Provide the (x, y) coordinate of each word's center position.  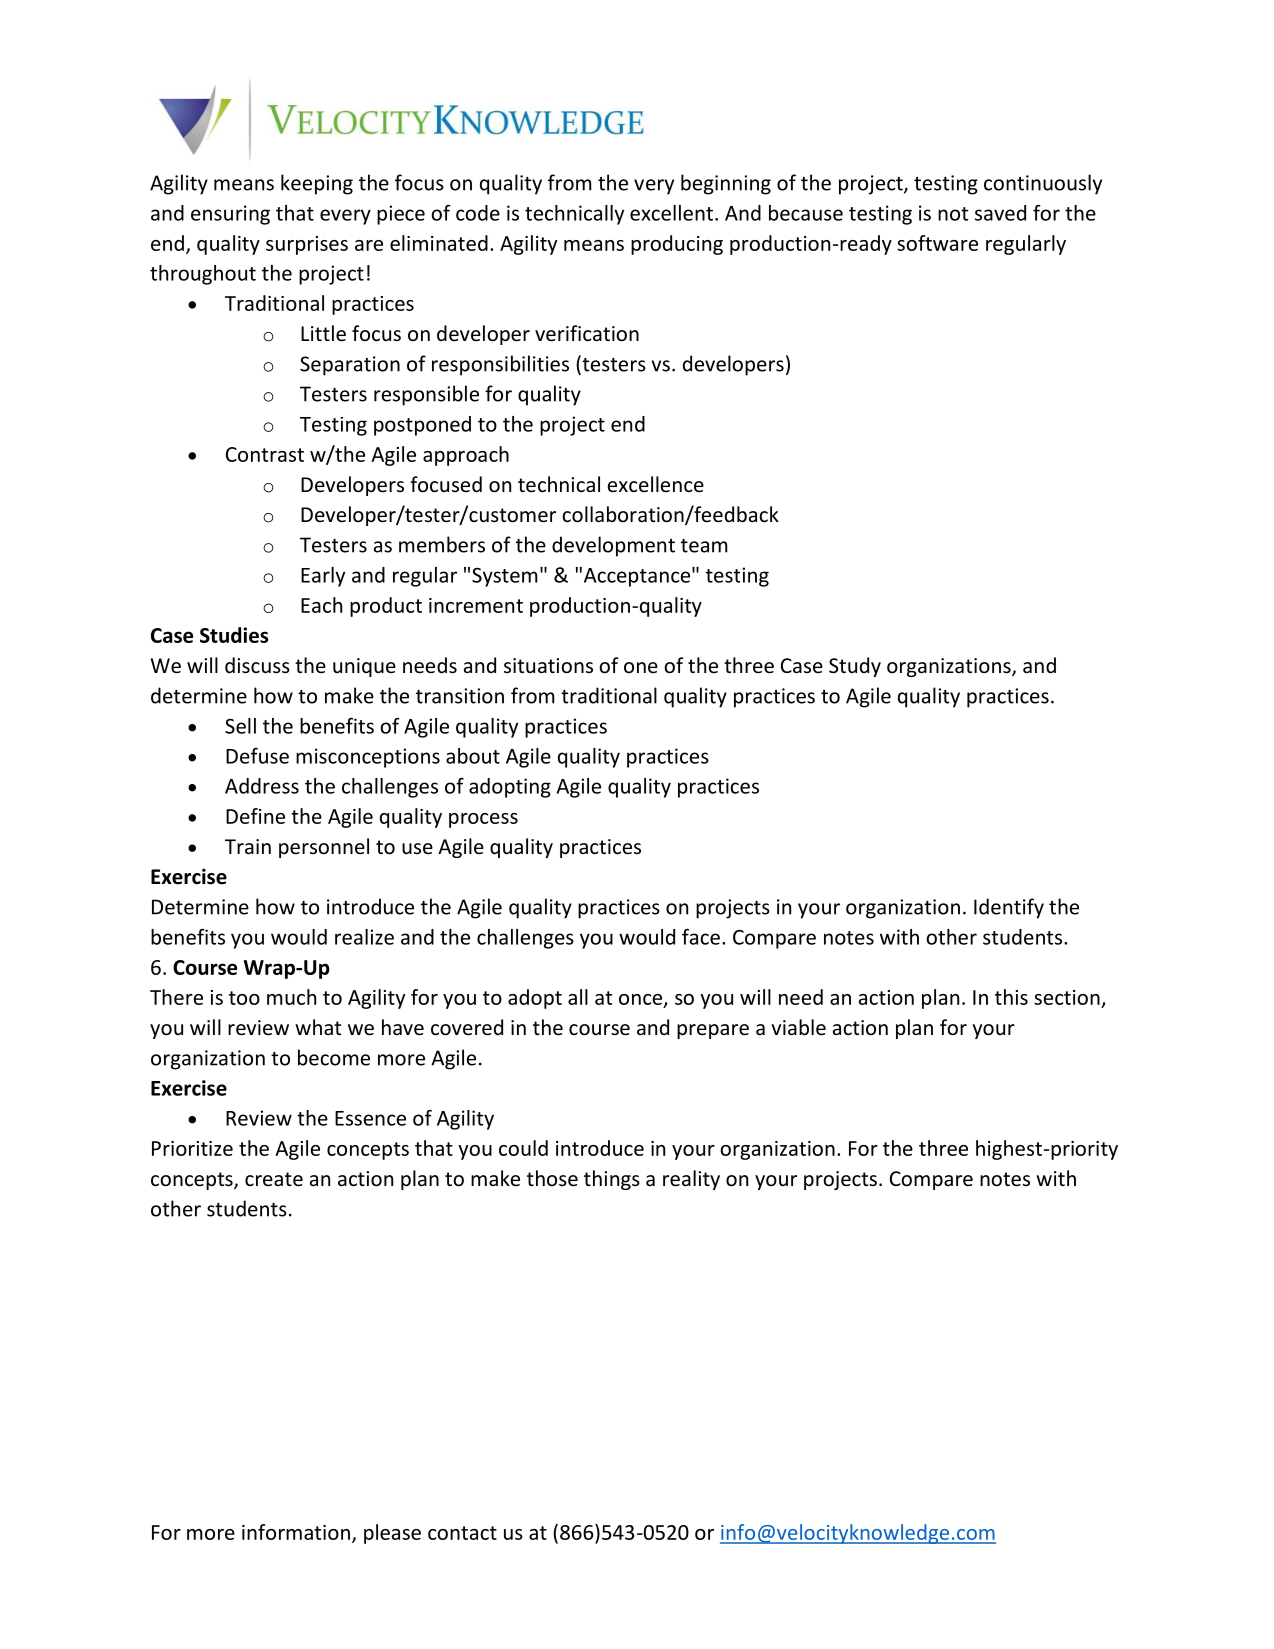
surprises (307, 245)
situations (548, 666)
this (1011, 997)
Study (855, 667)
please (392, 1534)
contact (462, 1533)
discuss (257, 665)
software (937, 243)
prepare (713, 1031)
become (334, 1057)
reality (691, 1180)
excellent (673, 213)
